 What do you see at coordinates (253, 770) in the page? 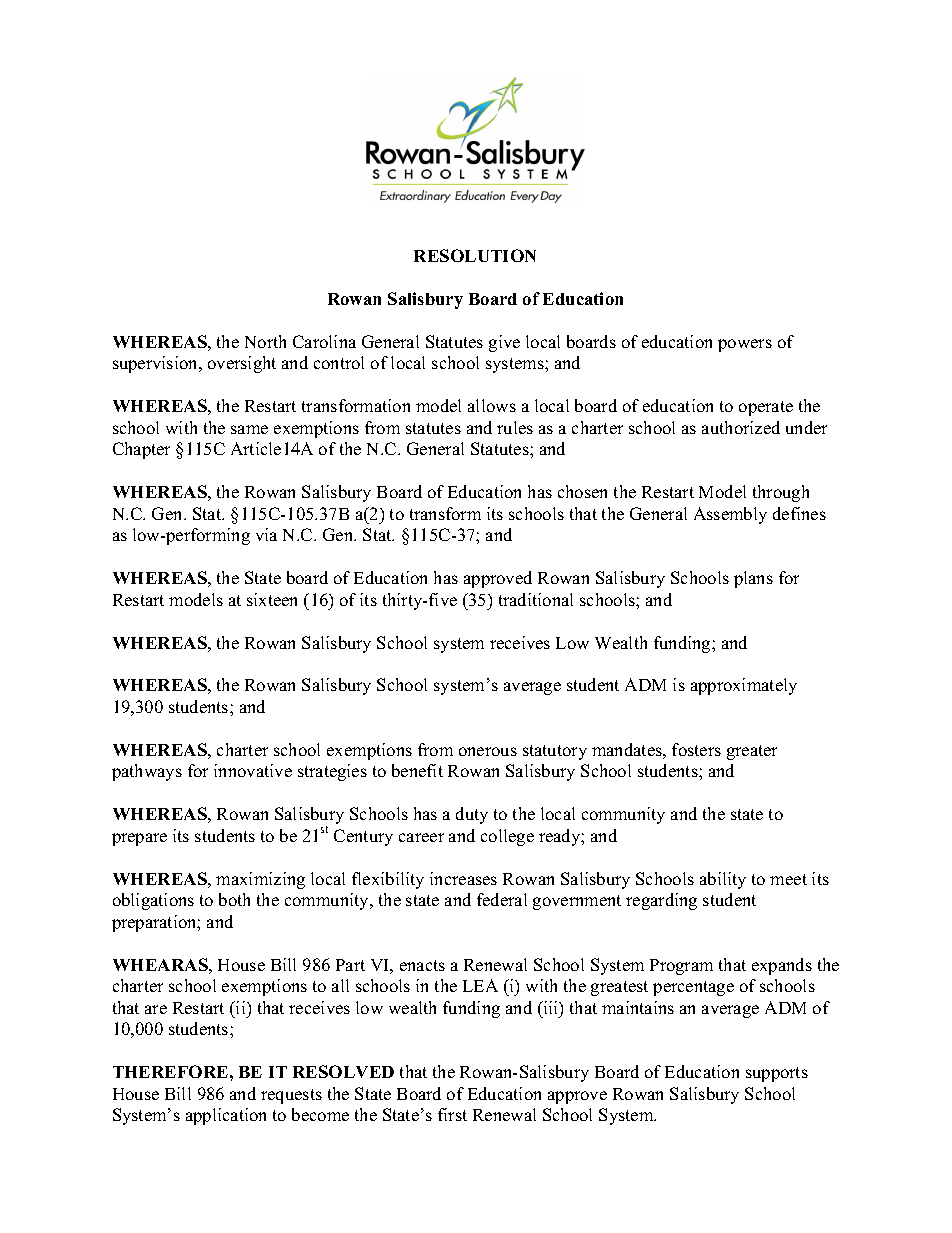
I see `innovative` at bounding box center [253, 770].
